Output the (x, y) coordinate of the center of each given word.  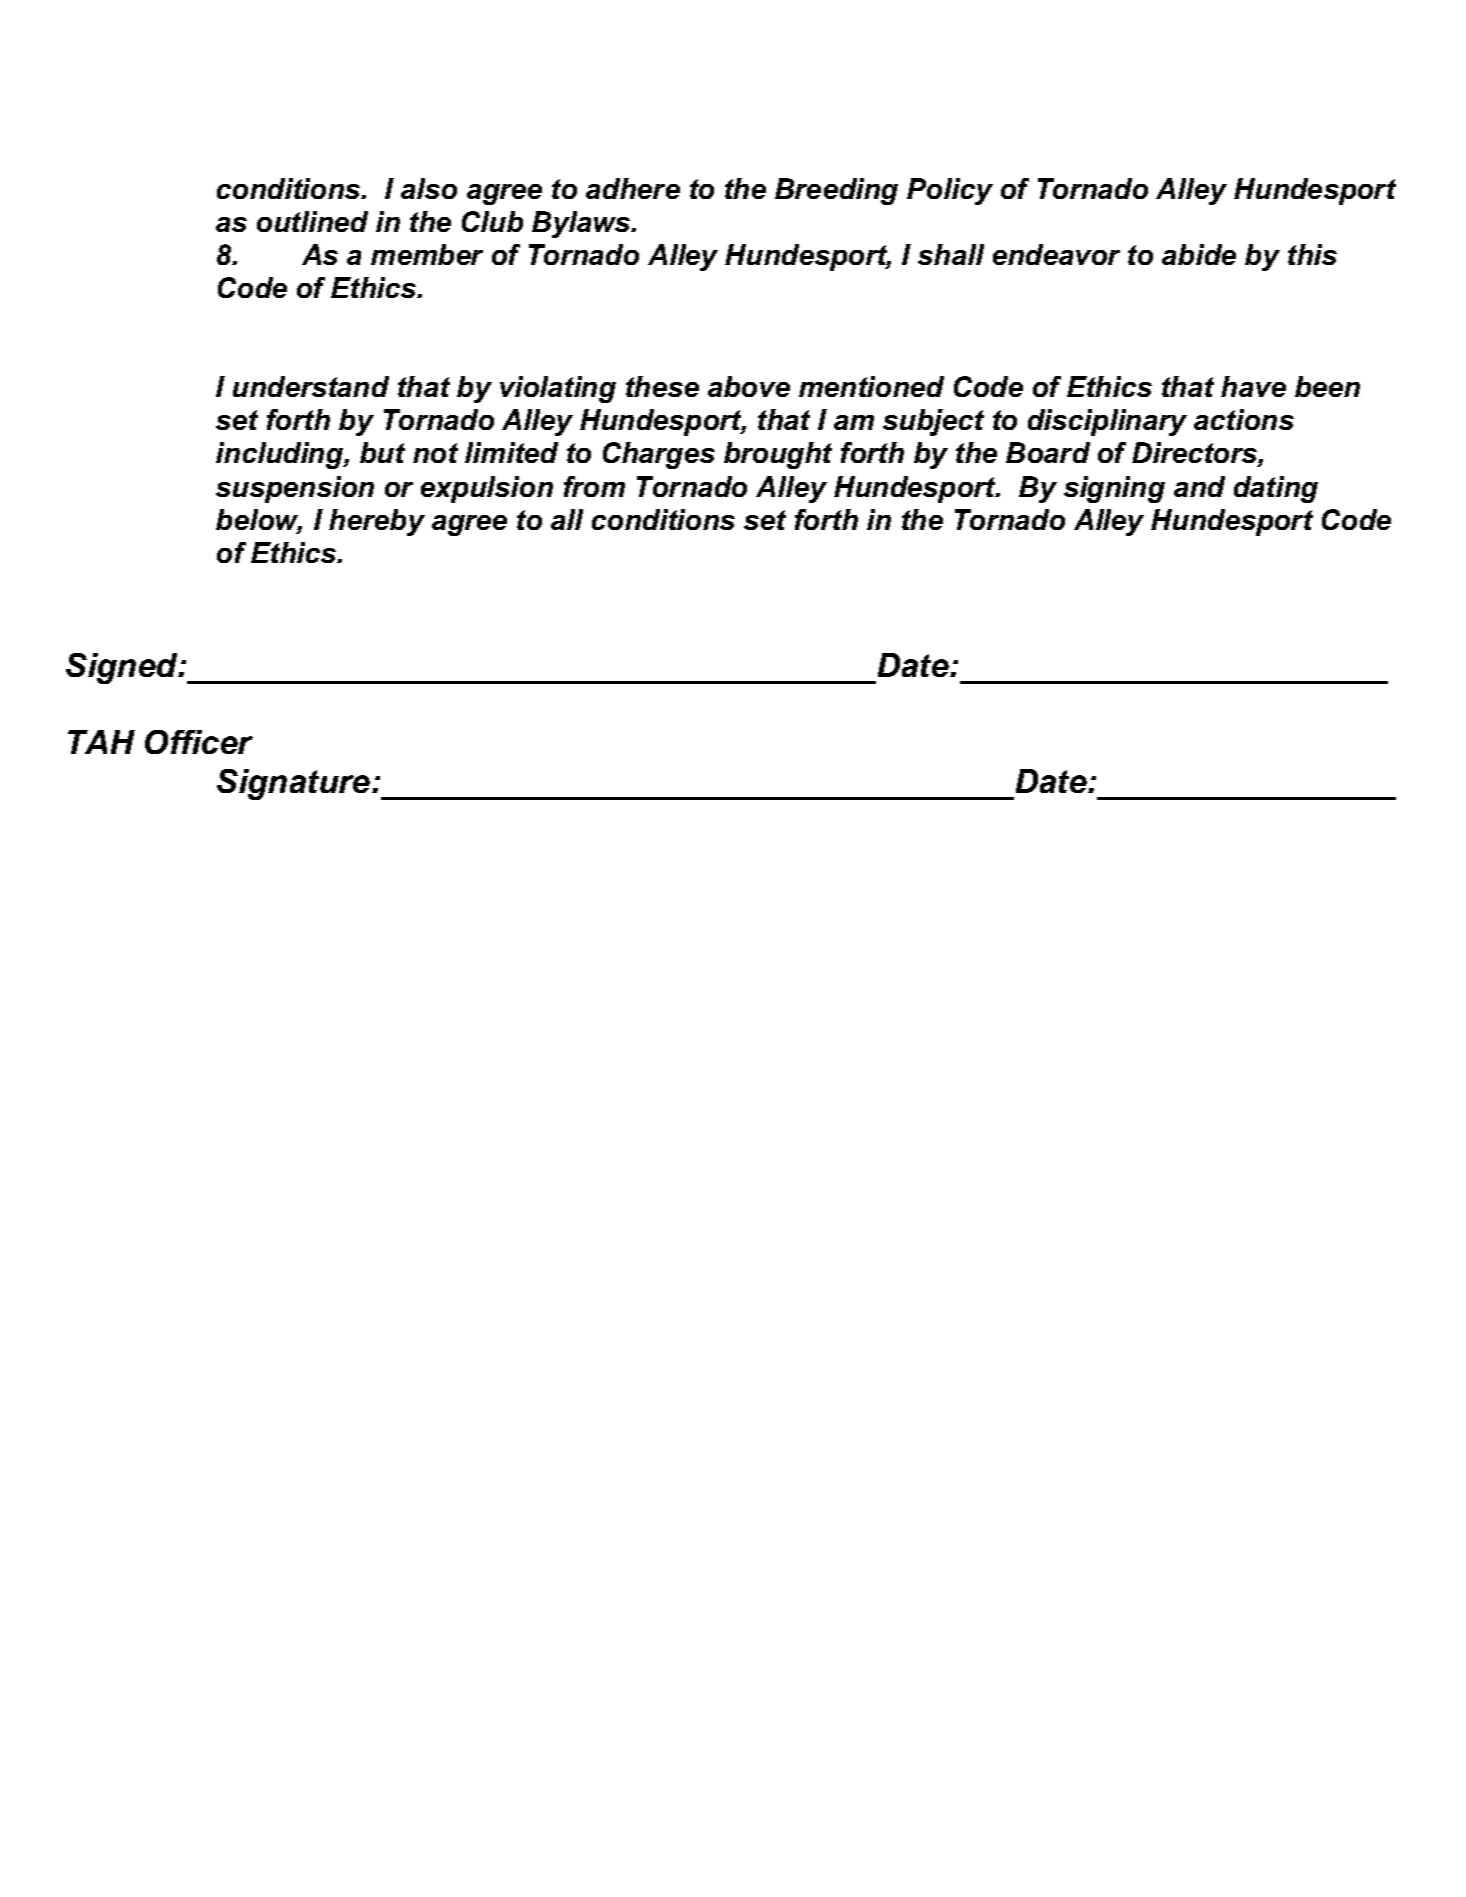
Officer (199, 742)
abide (1199, 254)
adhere (633, 188)
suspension (295, 489)
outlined (312, 221)
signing (1114, 489)
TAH (101, 742)
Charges (659, 455)
